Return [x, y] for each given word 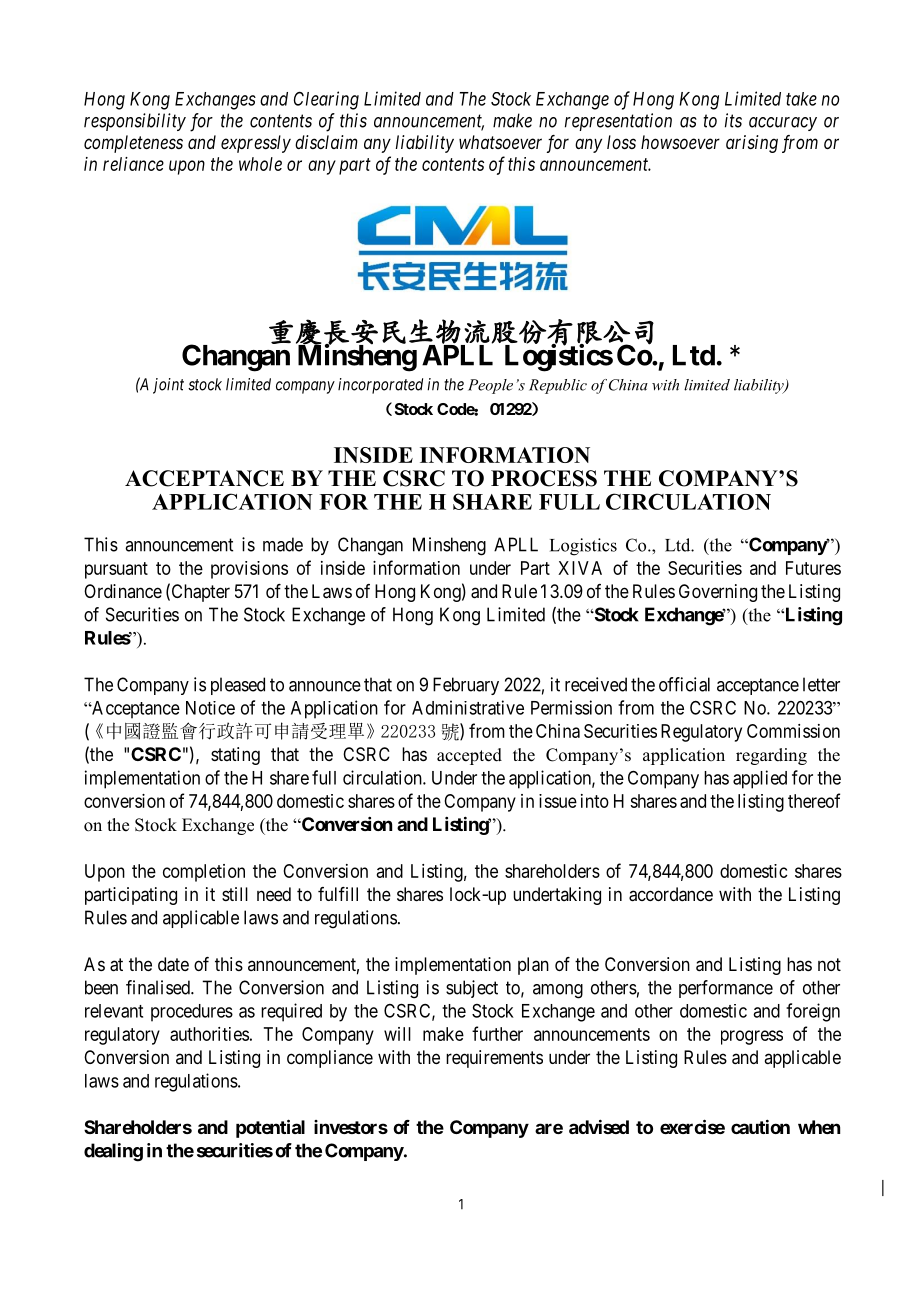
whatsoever [500, 142]
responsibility [135, 122]
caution [760, 1126]
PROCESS [544, 478]
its [733, 120]
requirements [494, 1059]
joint [168, 386]
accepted [469, 756]
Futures [813, 568]
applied [760, 779]
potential [270, 1128]
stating [235, 756]
